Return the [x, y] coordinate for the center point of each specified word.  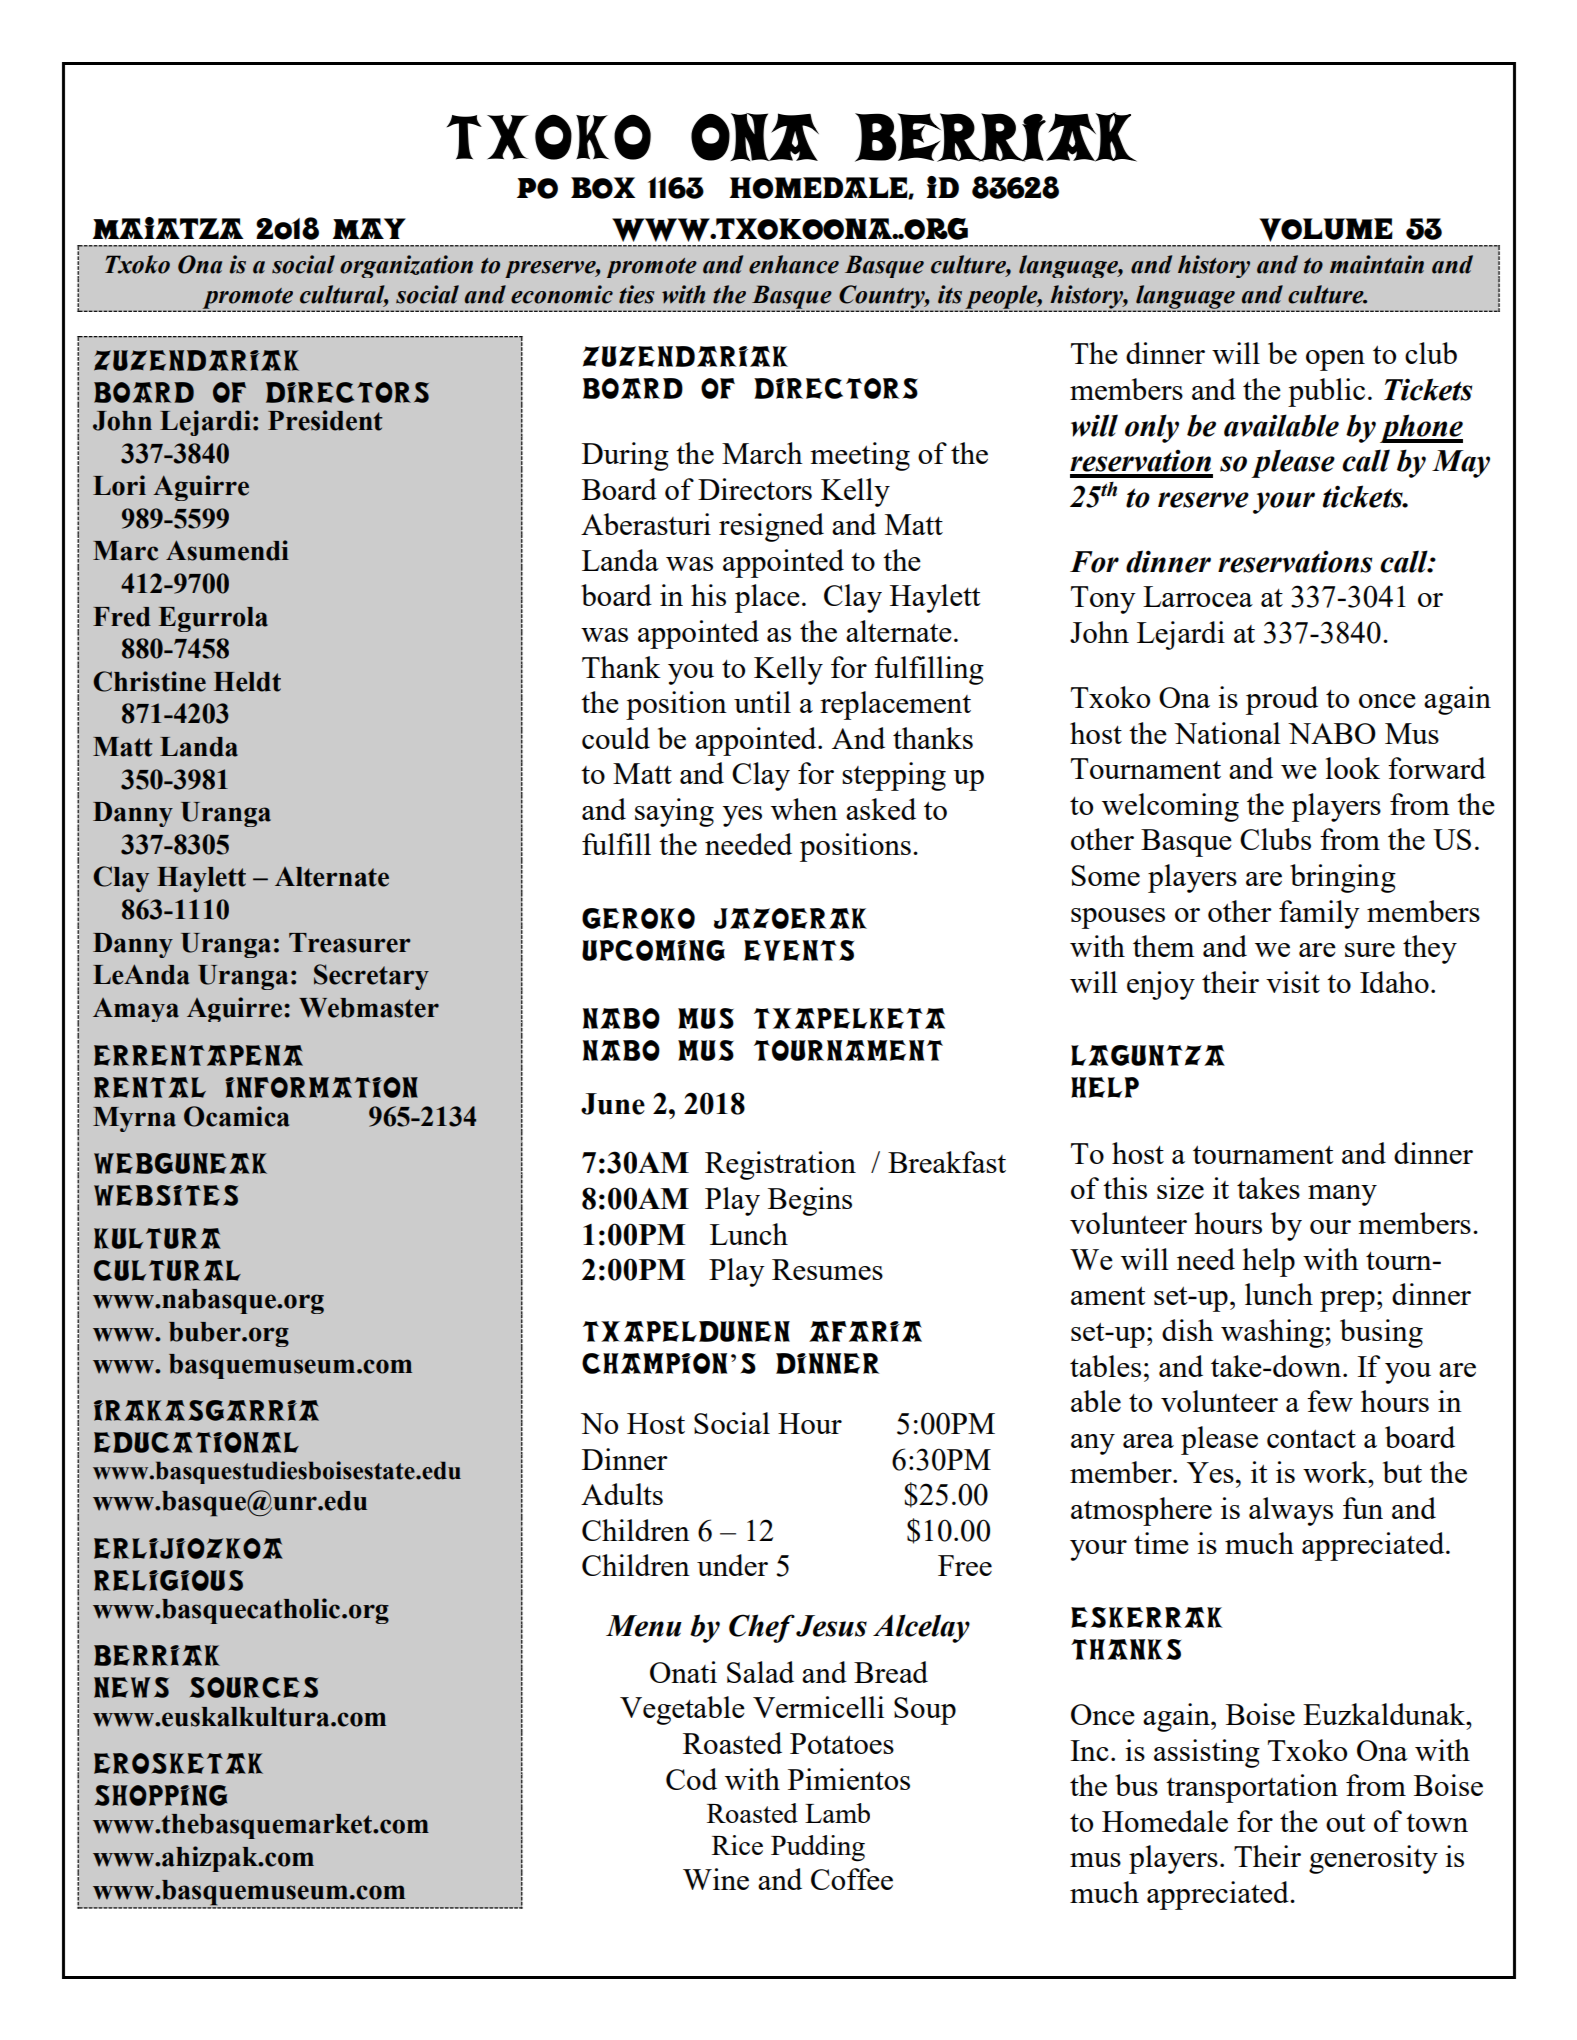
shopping [161, 1795]
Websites [166, 1195]
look [1353, 768]
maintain [1377, 264]
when [804, 809]
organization [406, 266]
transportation [1252, 1788]
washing [1273, 1333]
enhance [794, 264]
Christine [149, 681]
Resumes [827, 1269]
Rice [737, 1845]
